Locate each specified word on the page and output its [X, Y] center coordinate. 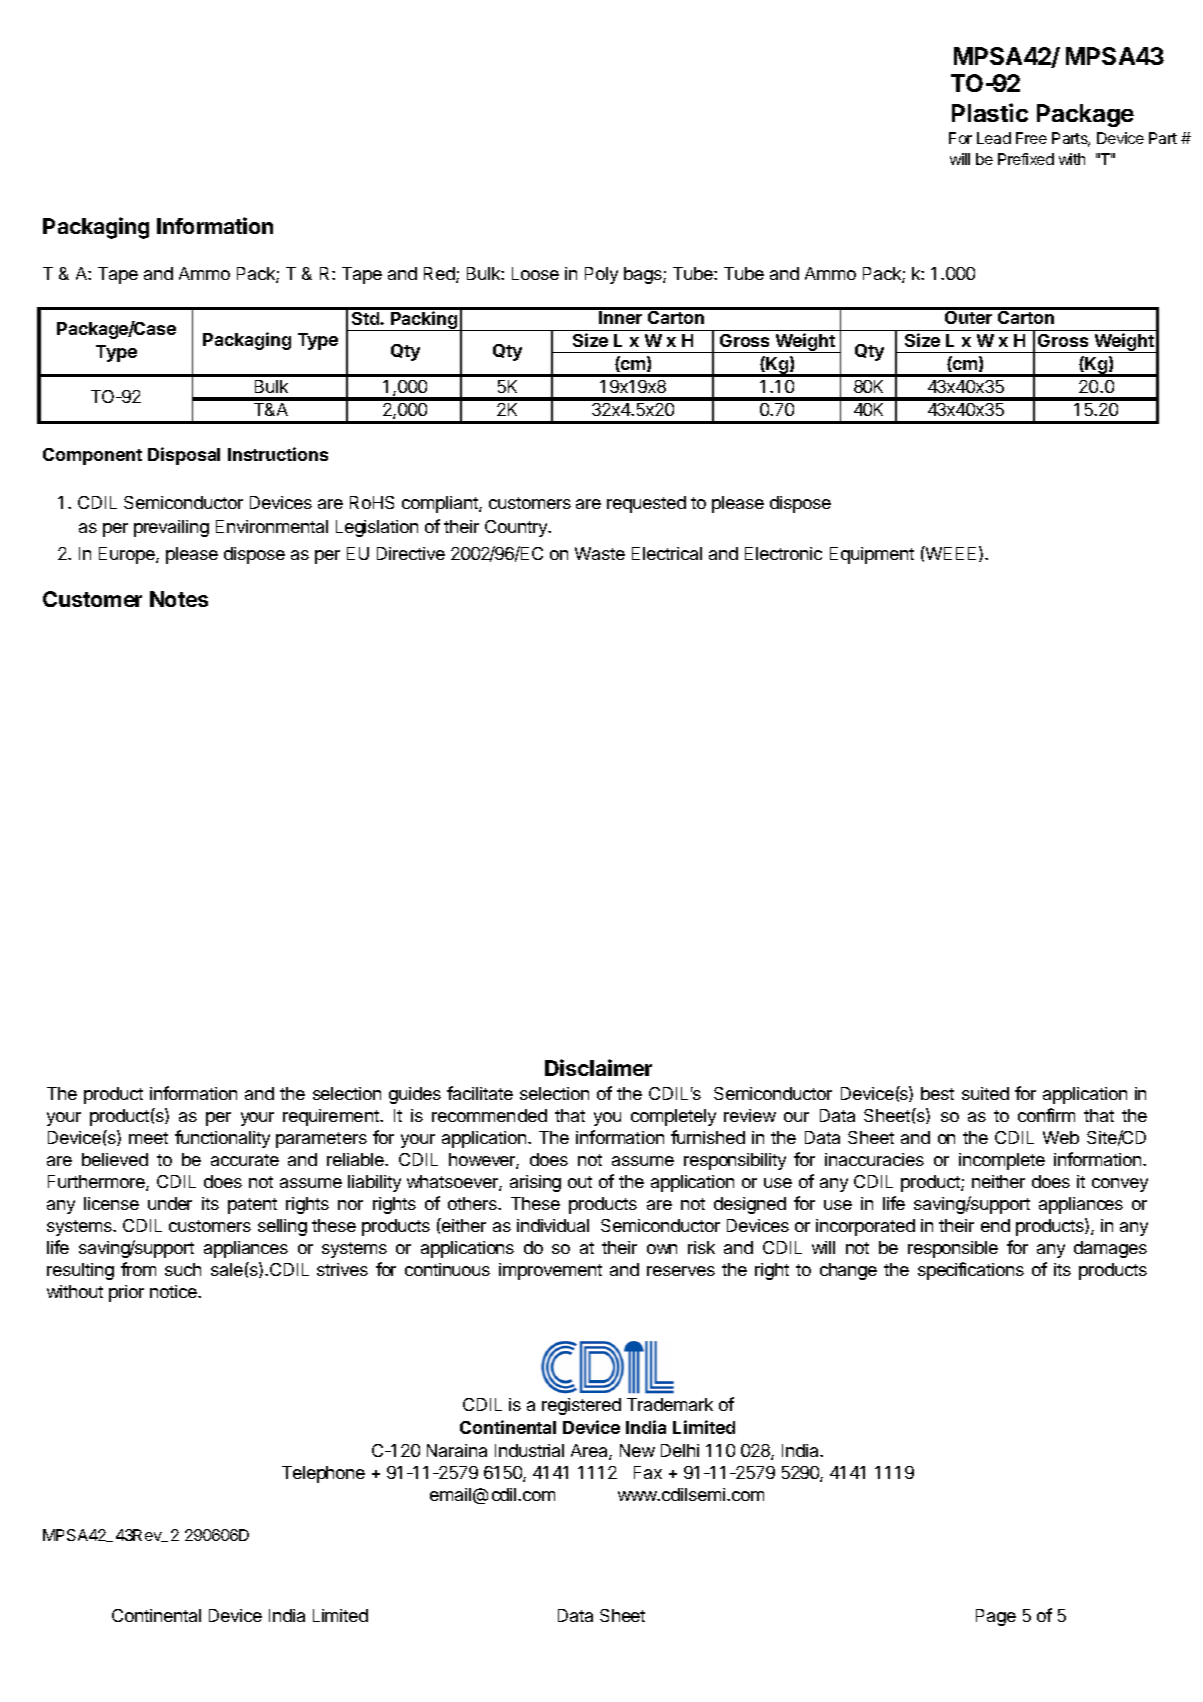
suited [985, 1093]
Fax [648, 1472]
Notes [179, 599]
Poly [601, 275]
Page [996, 1617]
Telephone [323, 1474]
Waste [600, 553]
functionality [222, 1139]
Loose [535, 273]
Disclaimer [598, 1067]
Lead [994, 138]
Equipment [872, 555]
